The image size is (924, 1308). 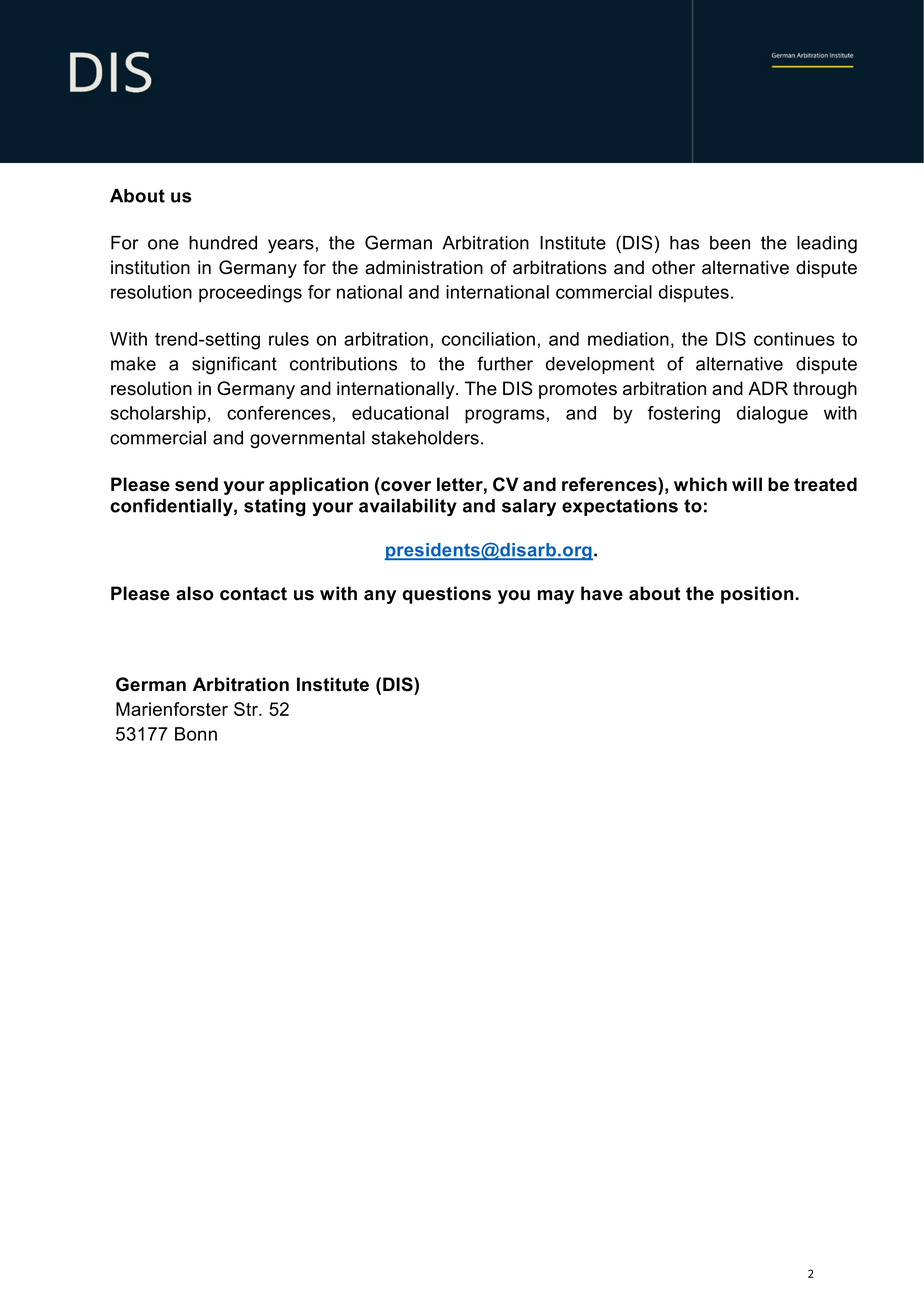 I want to click on salary, so click(x=529, y=507).
